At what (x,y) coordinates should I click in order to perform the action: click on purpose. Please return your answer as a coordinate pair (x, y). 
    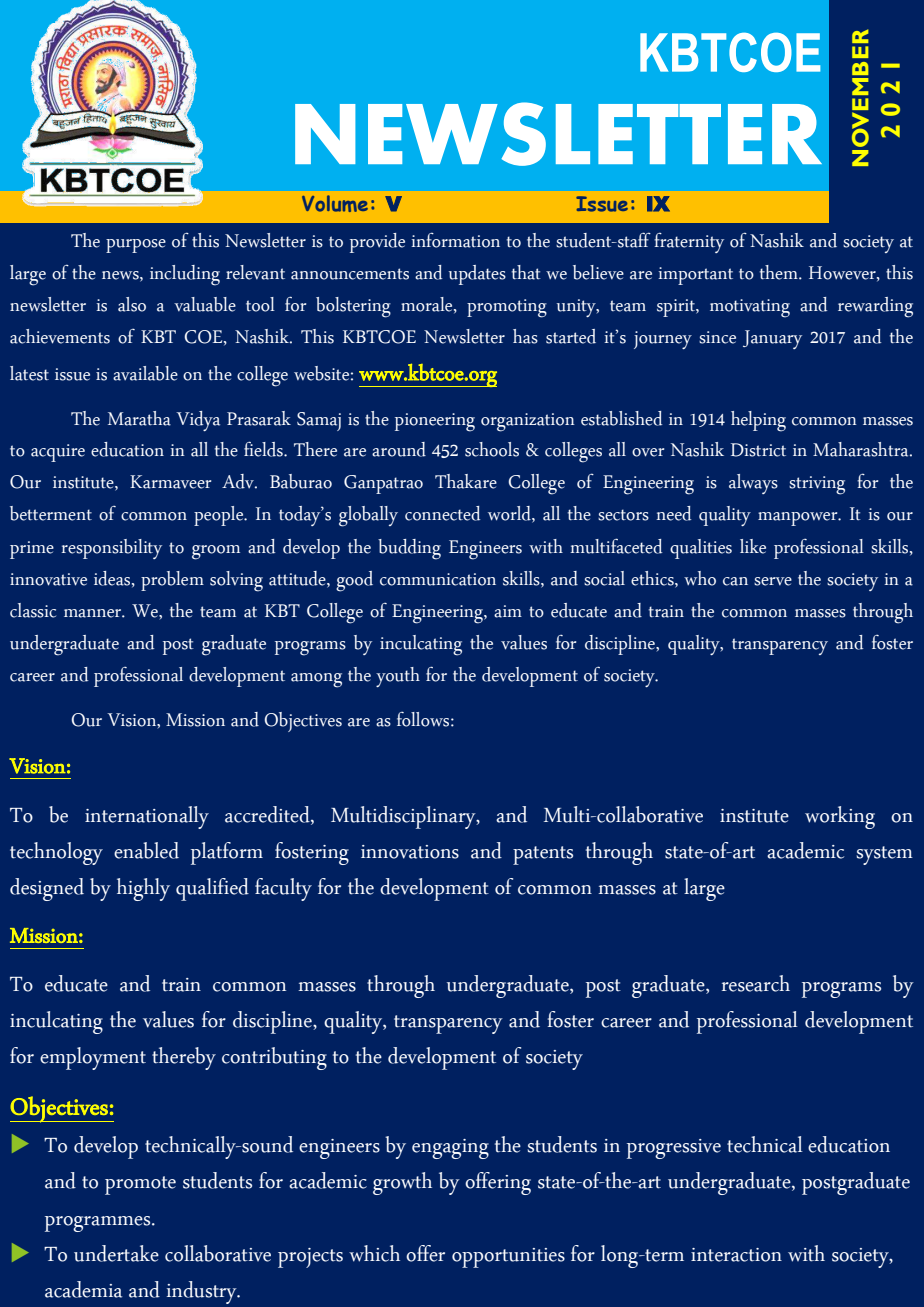
    Looking at the image, I should click on (136, 246).
